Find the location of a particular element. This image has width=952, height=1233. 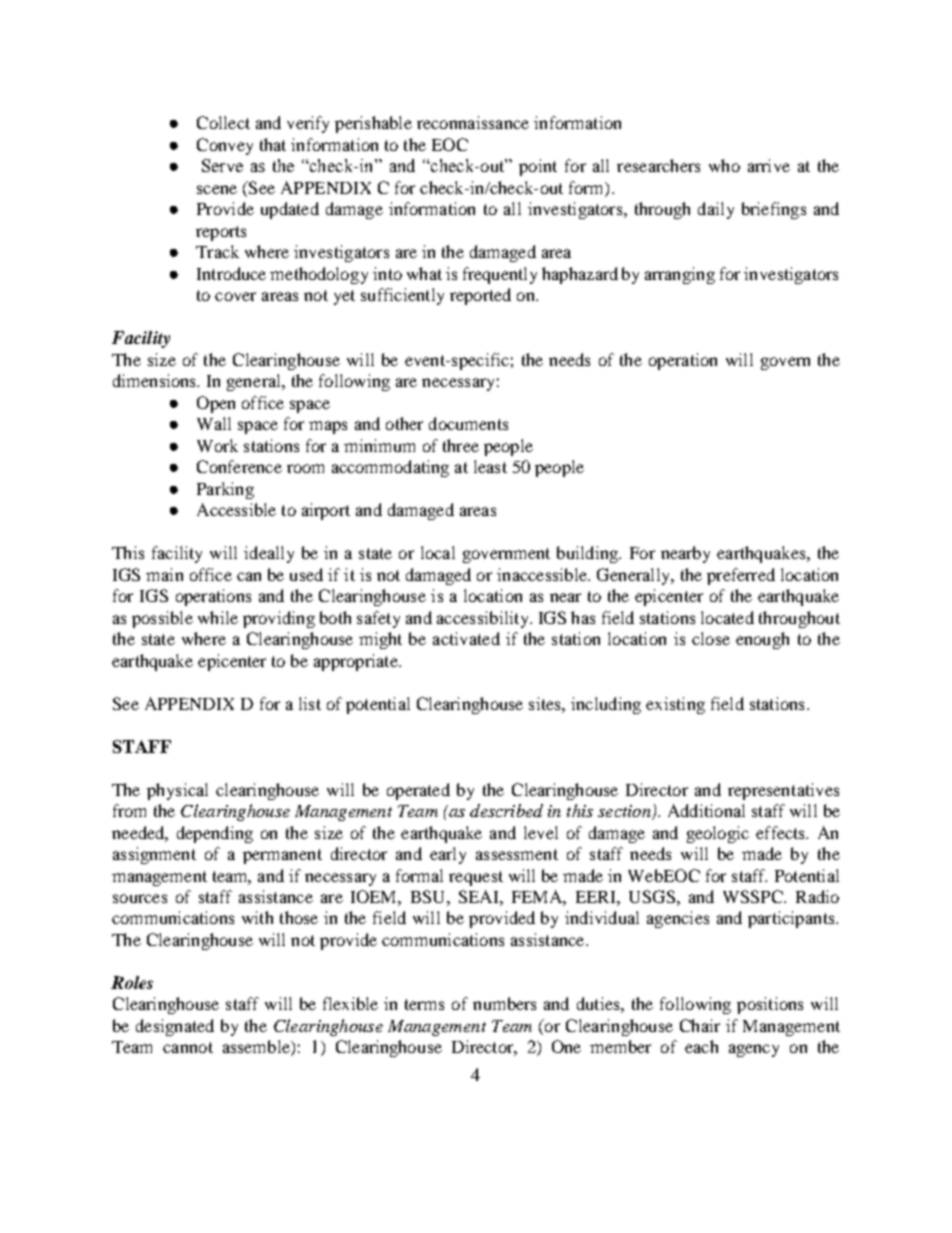

Work is located at coordinates (217, 445).
